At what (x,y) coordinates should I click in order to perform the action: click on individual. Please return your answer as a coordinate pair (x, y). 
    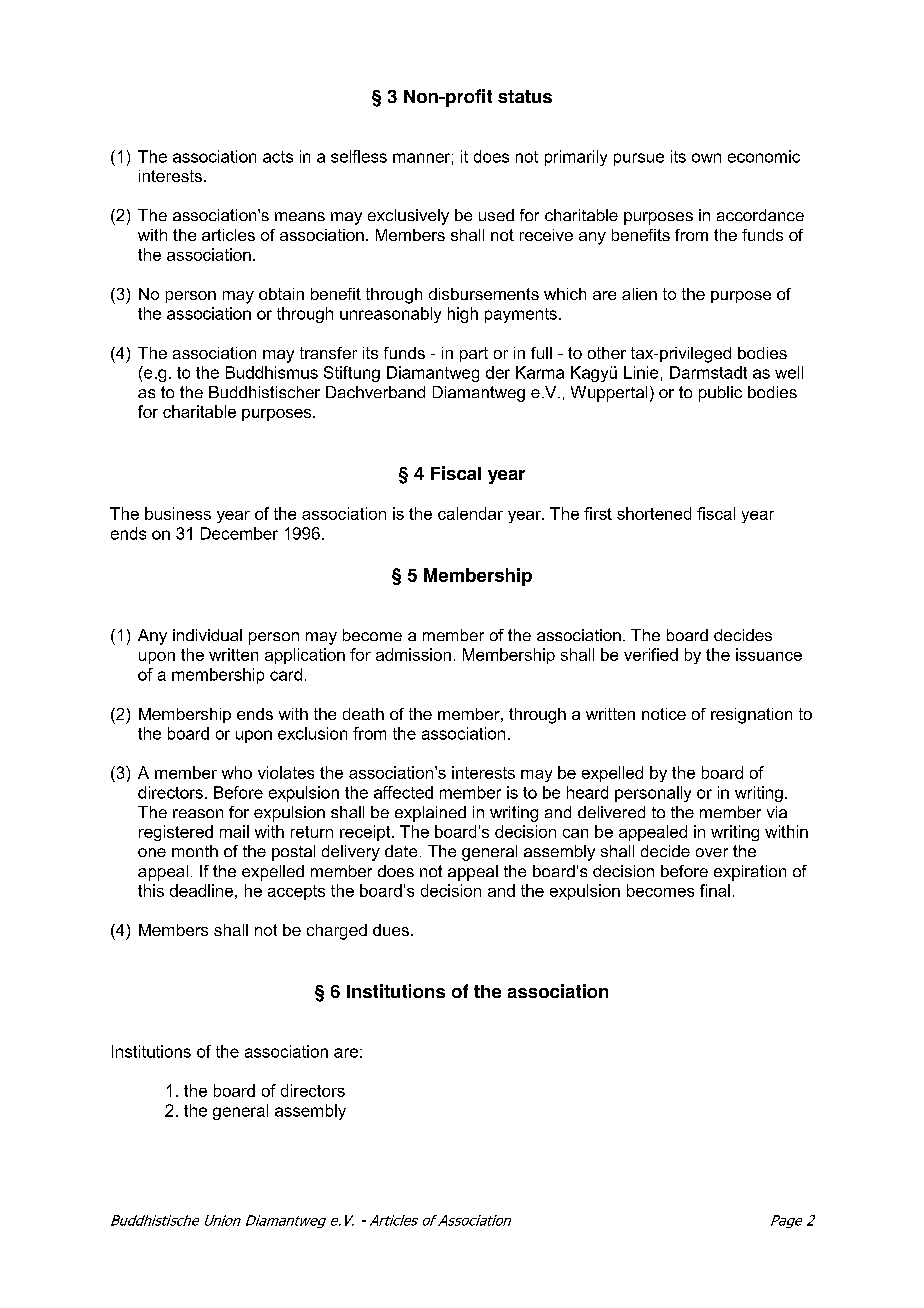
    Looking at the image, I should click on (207, 635).
